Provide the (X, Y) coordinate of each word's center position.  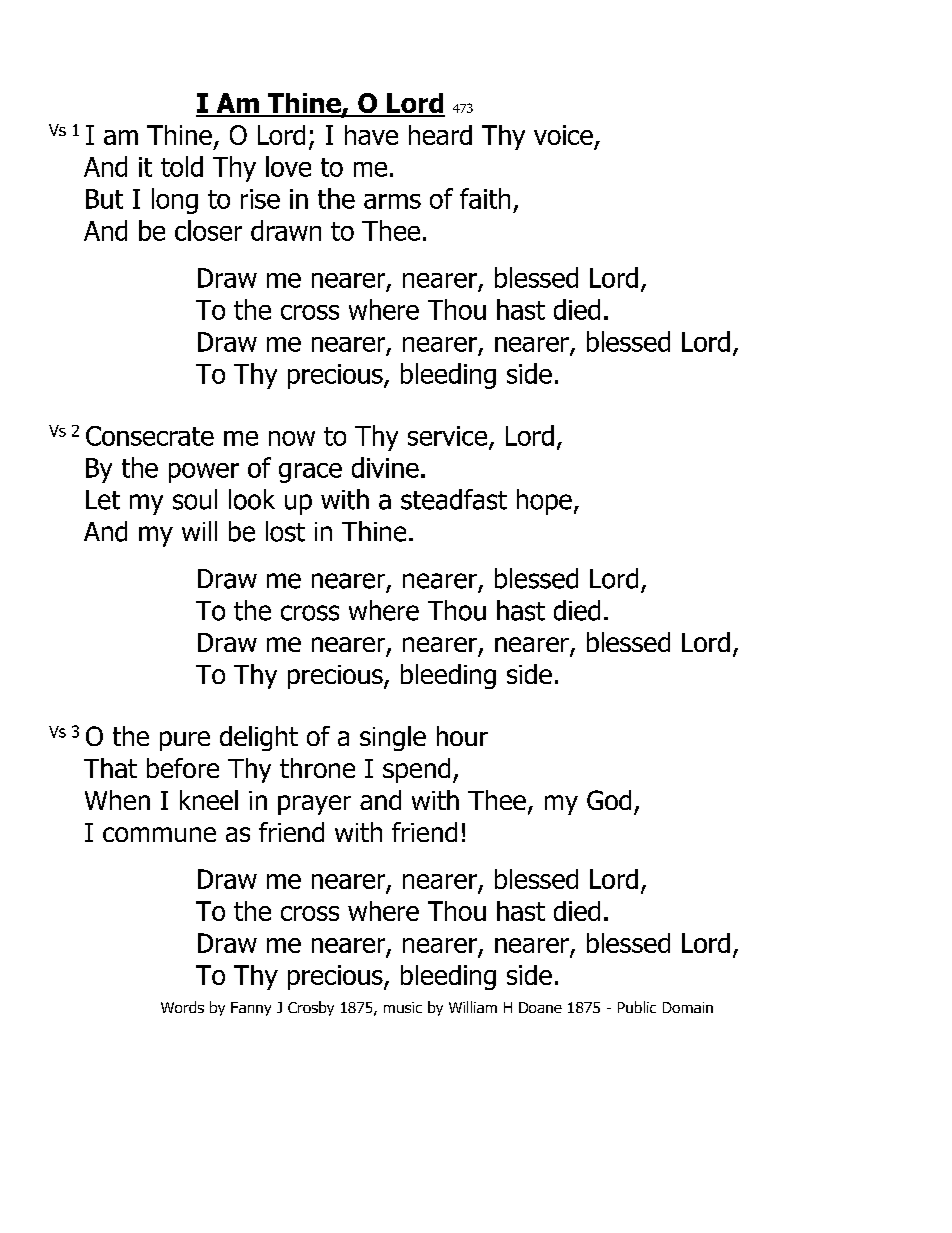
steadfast (454, 499)
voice (563, 135)
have (371, 135)
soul (195, 499)
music (403, 1007)
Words (182, 1007)
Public (637, 1007)
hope (544, 502)
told (182, 166)
